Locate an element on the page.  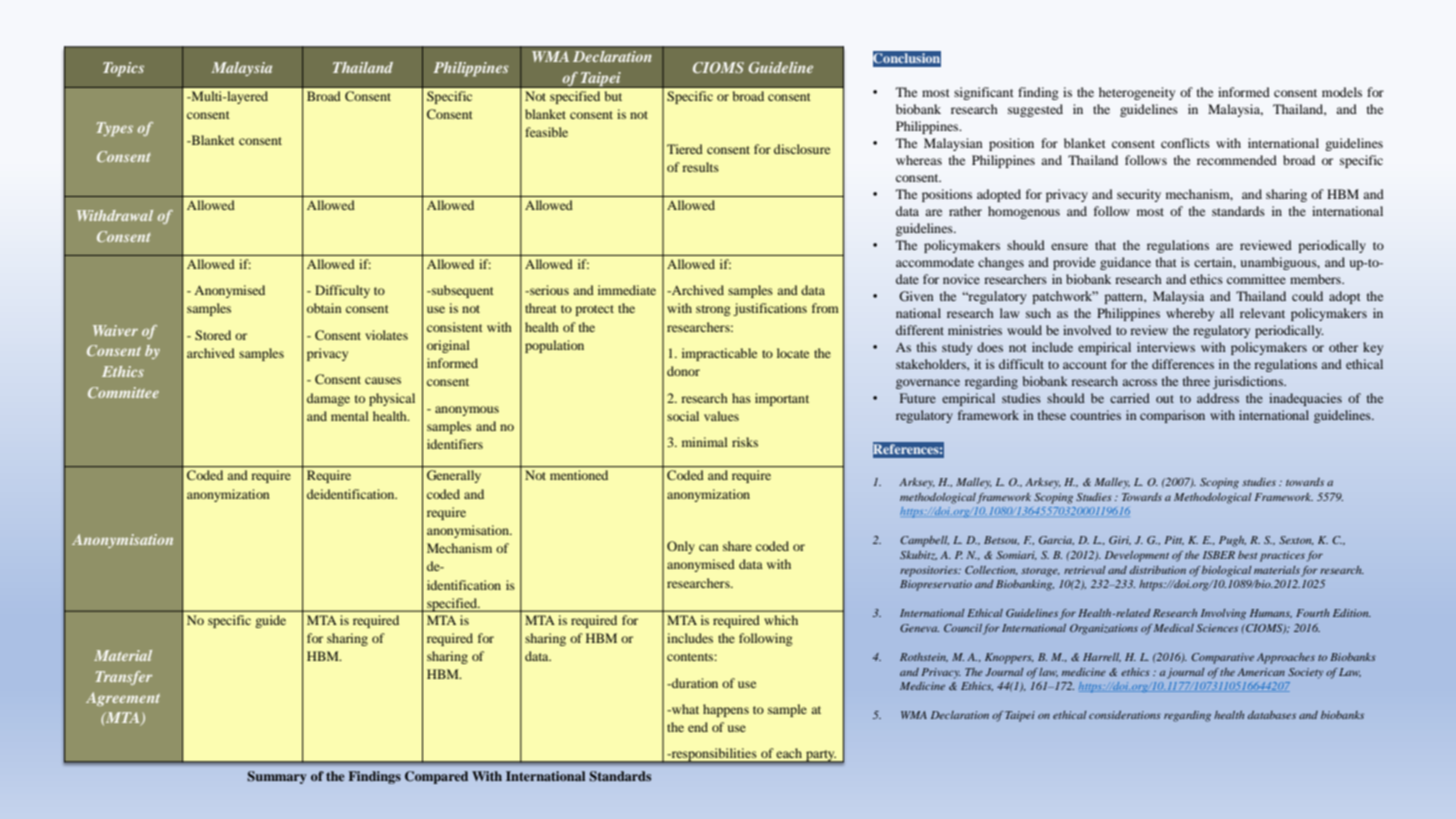
comparison is located at coordinates (1172, 416).
